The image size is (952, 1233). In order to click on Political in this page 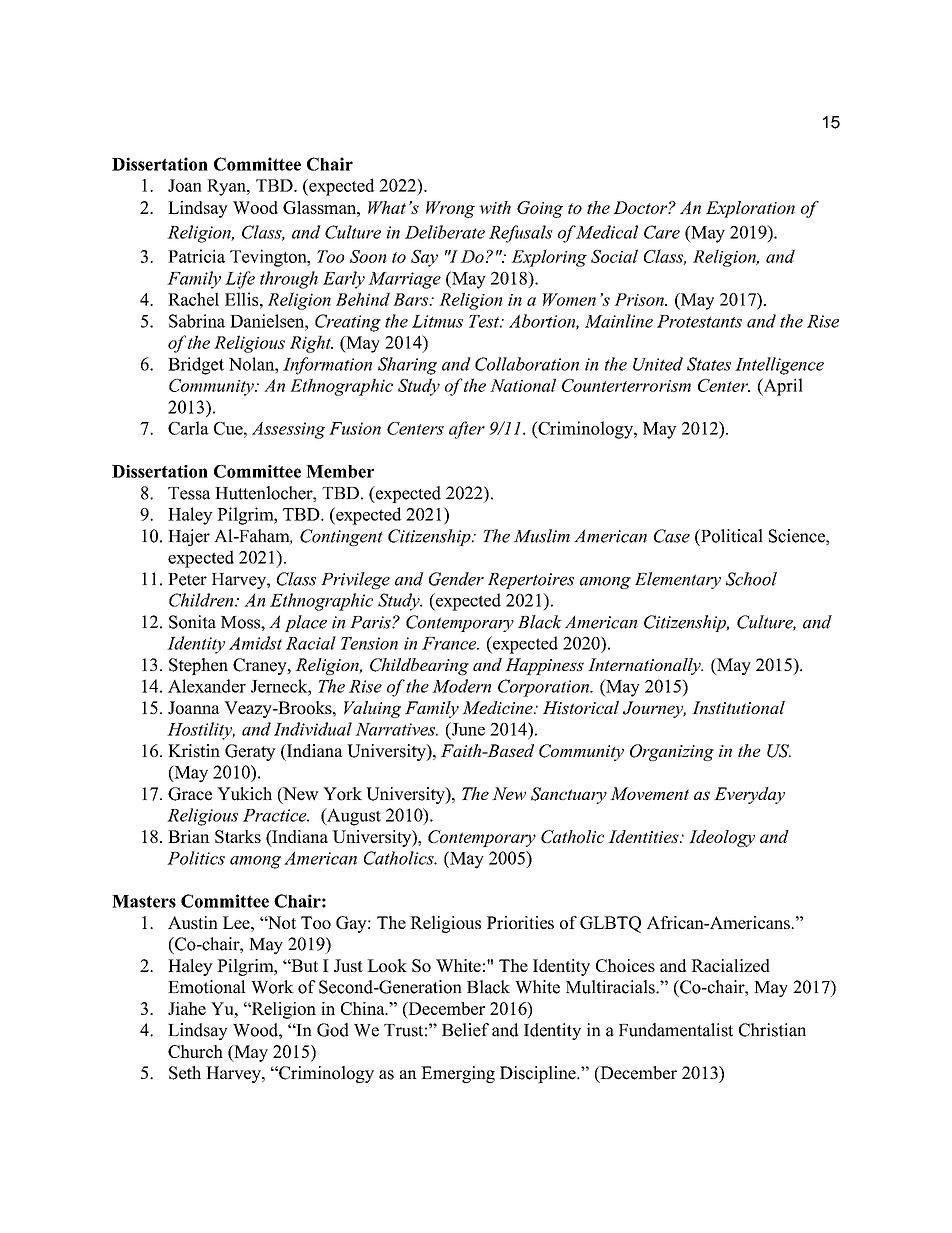, I will do `click(731, 536)`.
